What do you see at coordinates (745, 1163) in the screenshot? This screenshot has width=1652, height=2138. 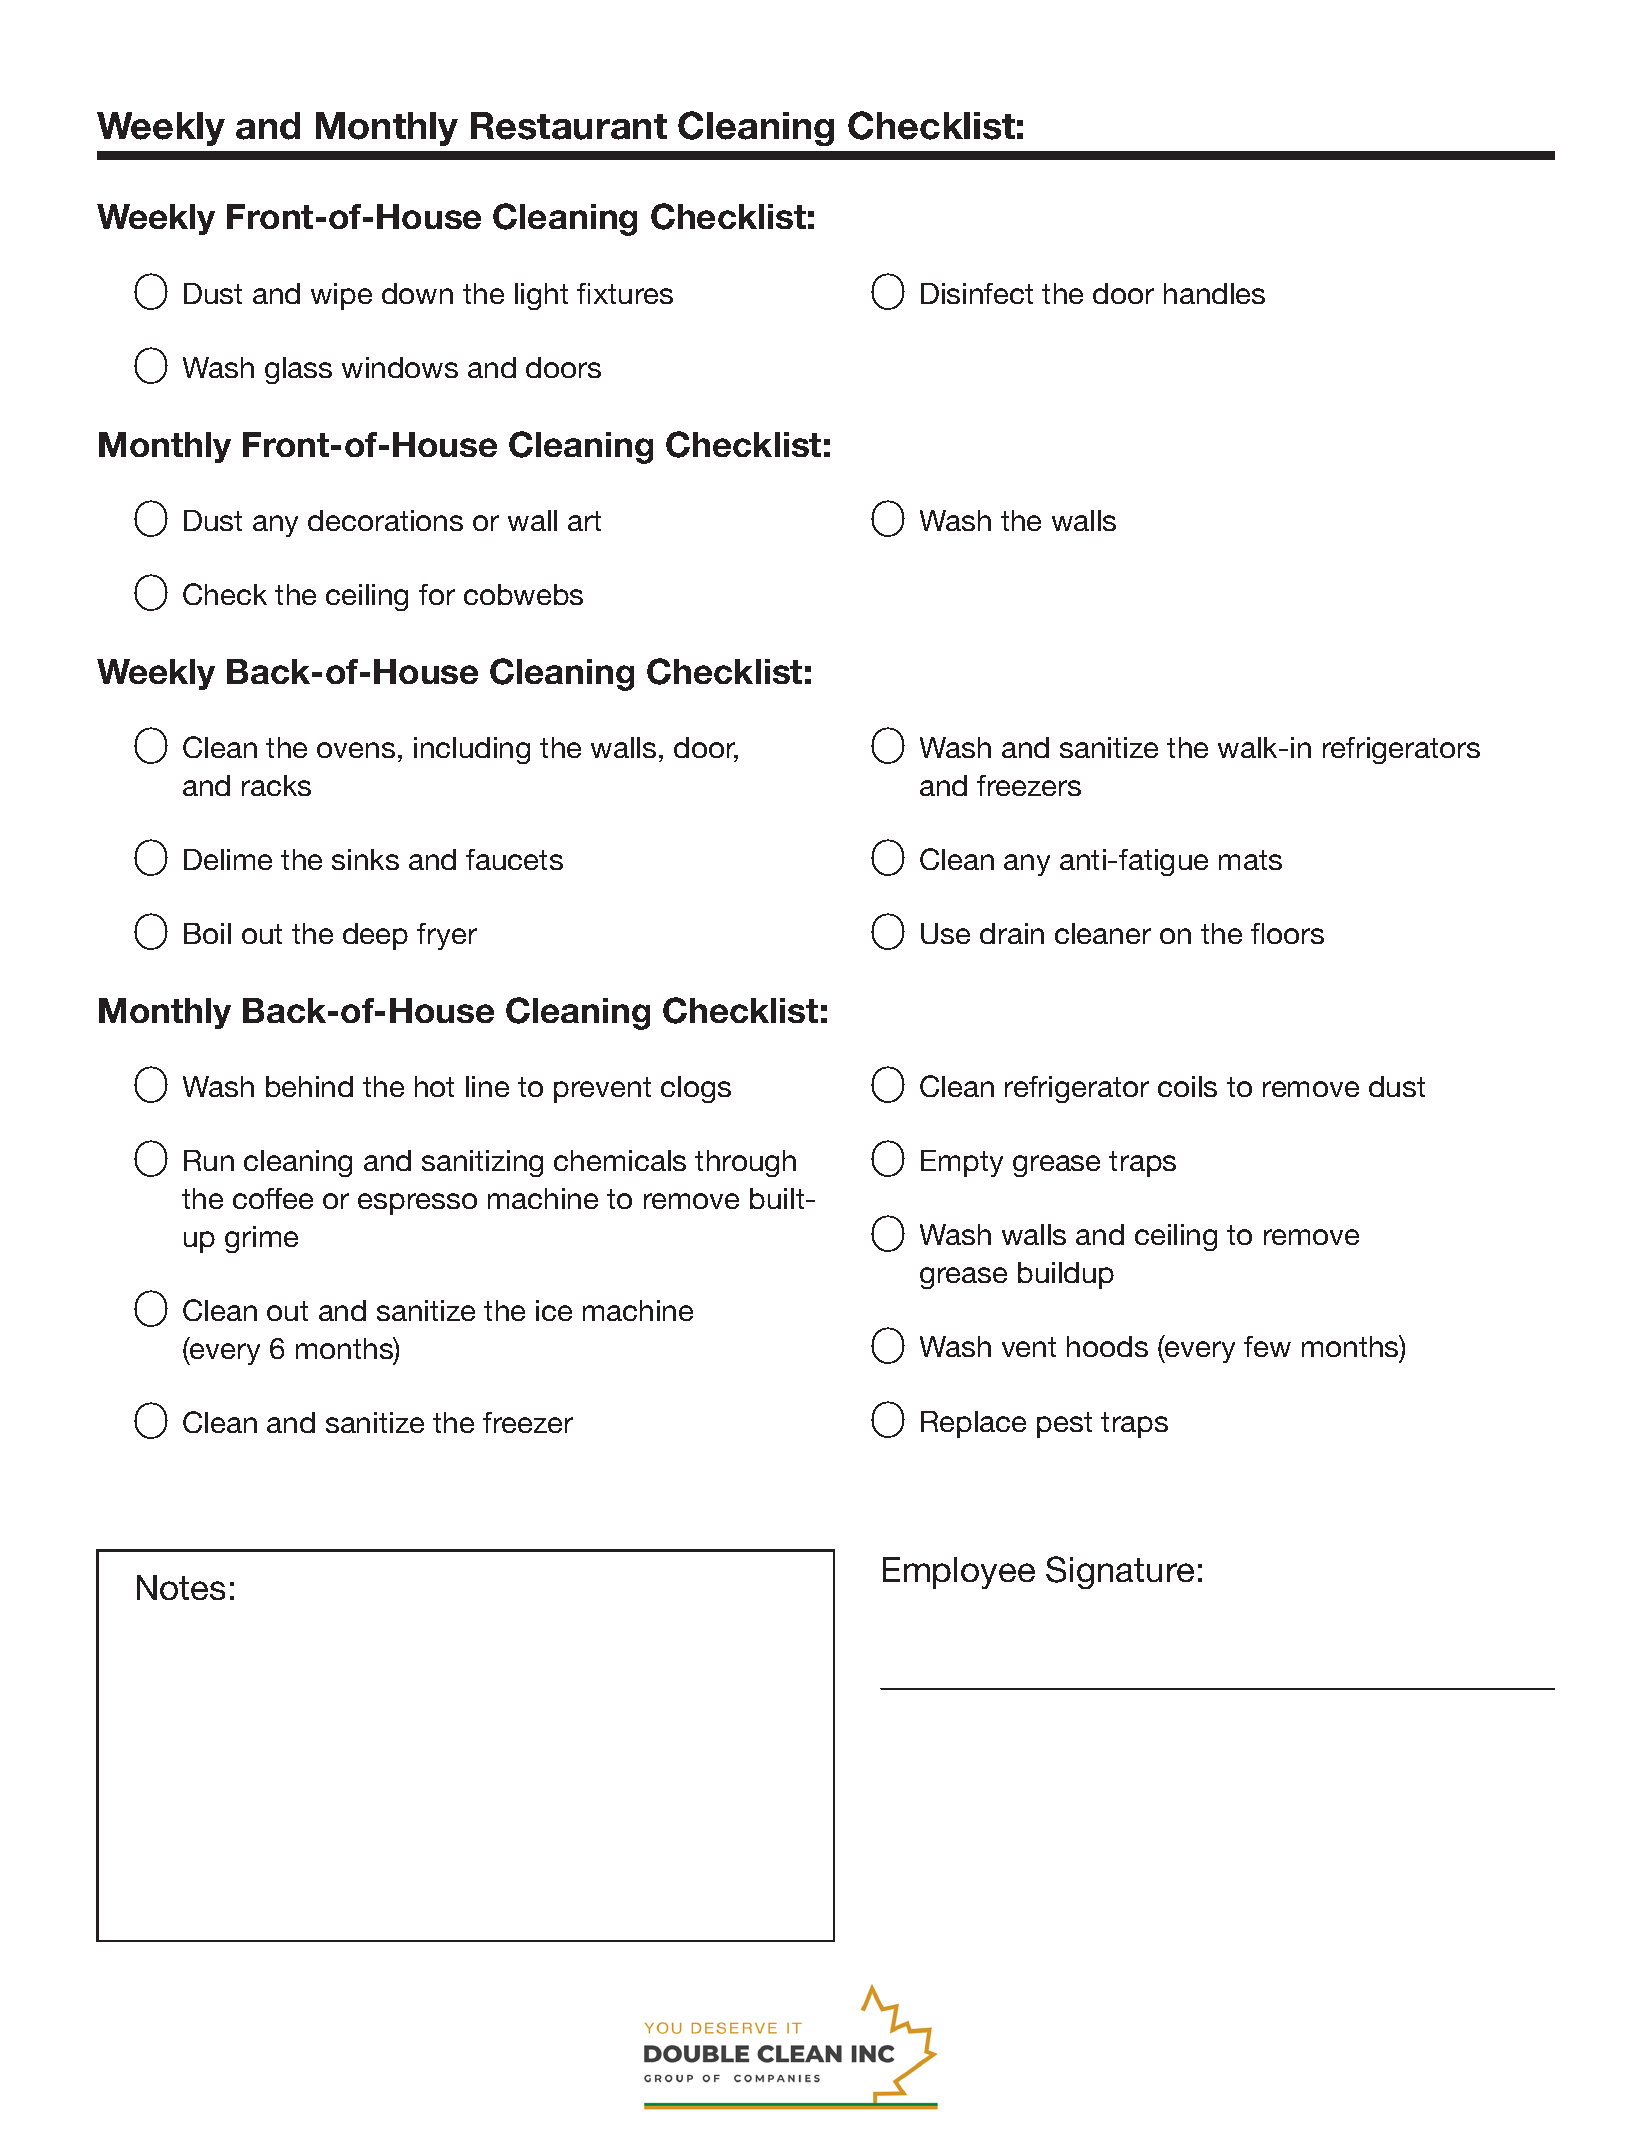 I see `through` at bounding box center [745, 1163].
